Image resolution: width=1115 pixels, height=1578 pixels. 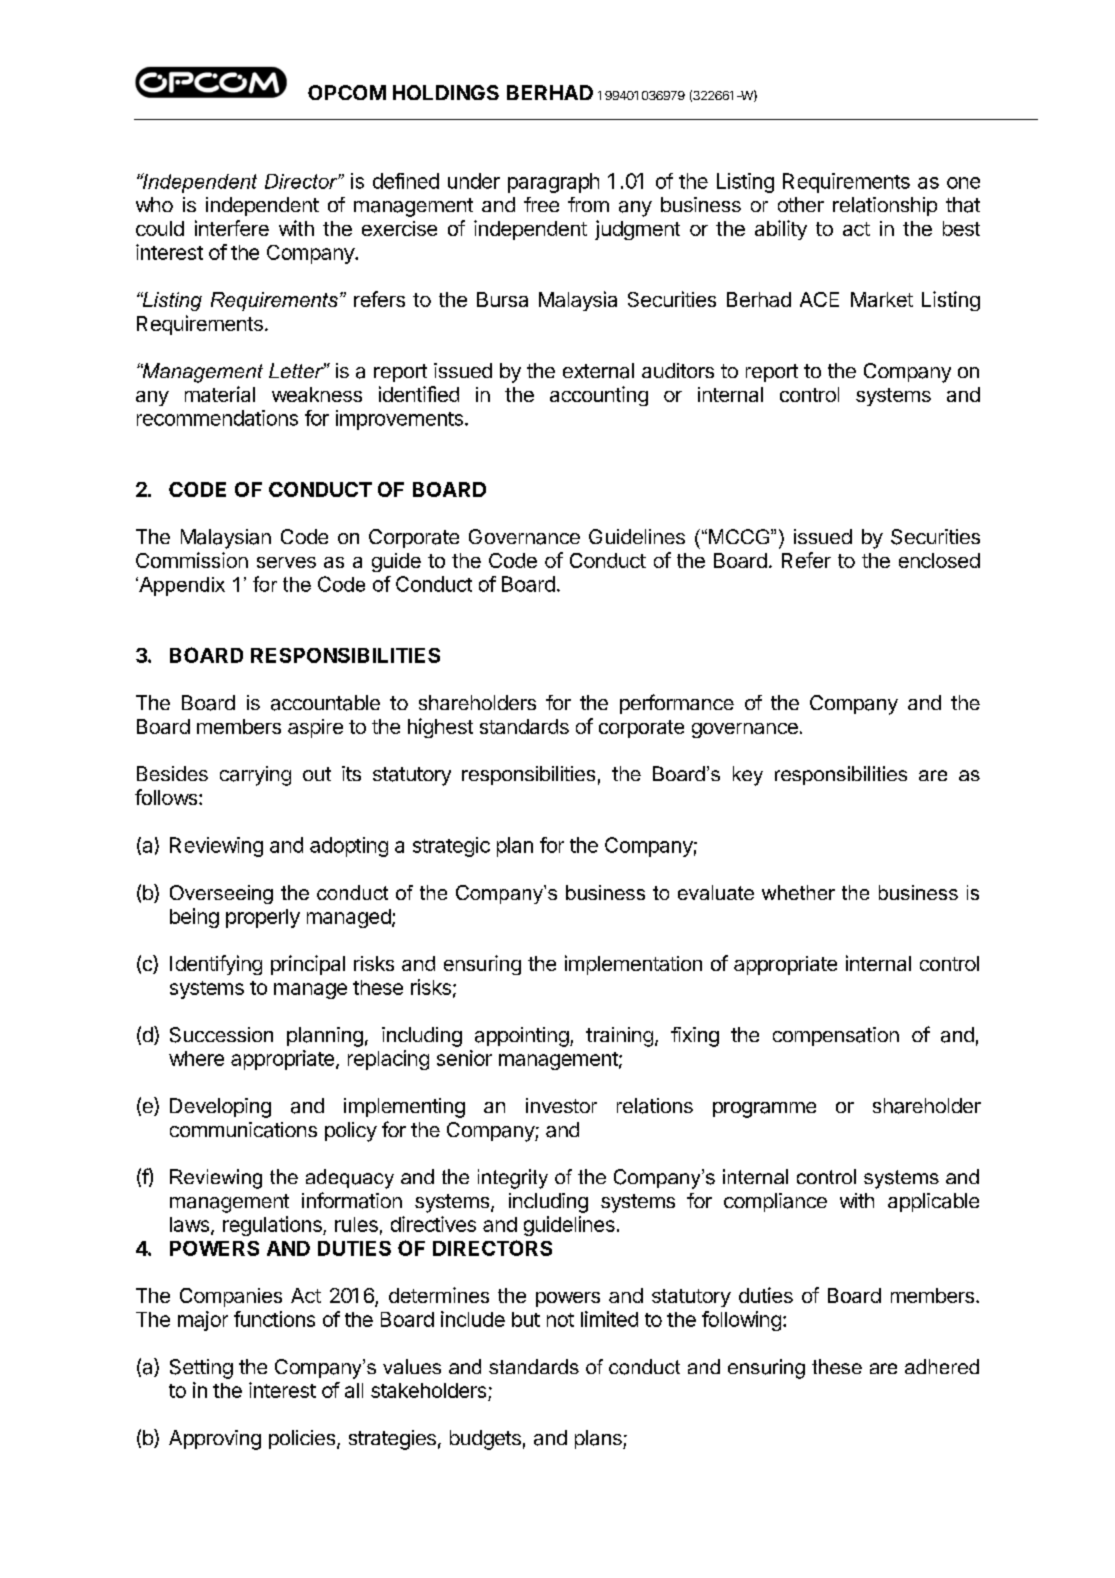 I want to click on key, so click(x=748, y=776).
